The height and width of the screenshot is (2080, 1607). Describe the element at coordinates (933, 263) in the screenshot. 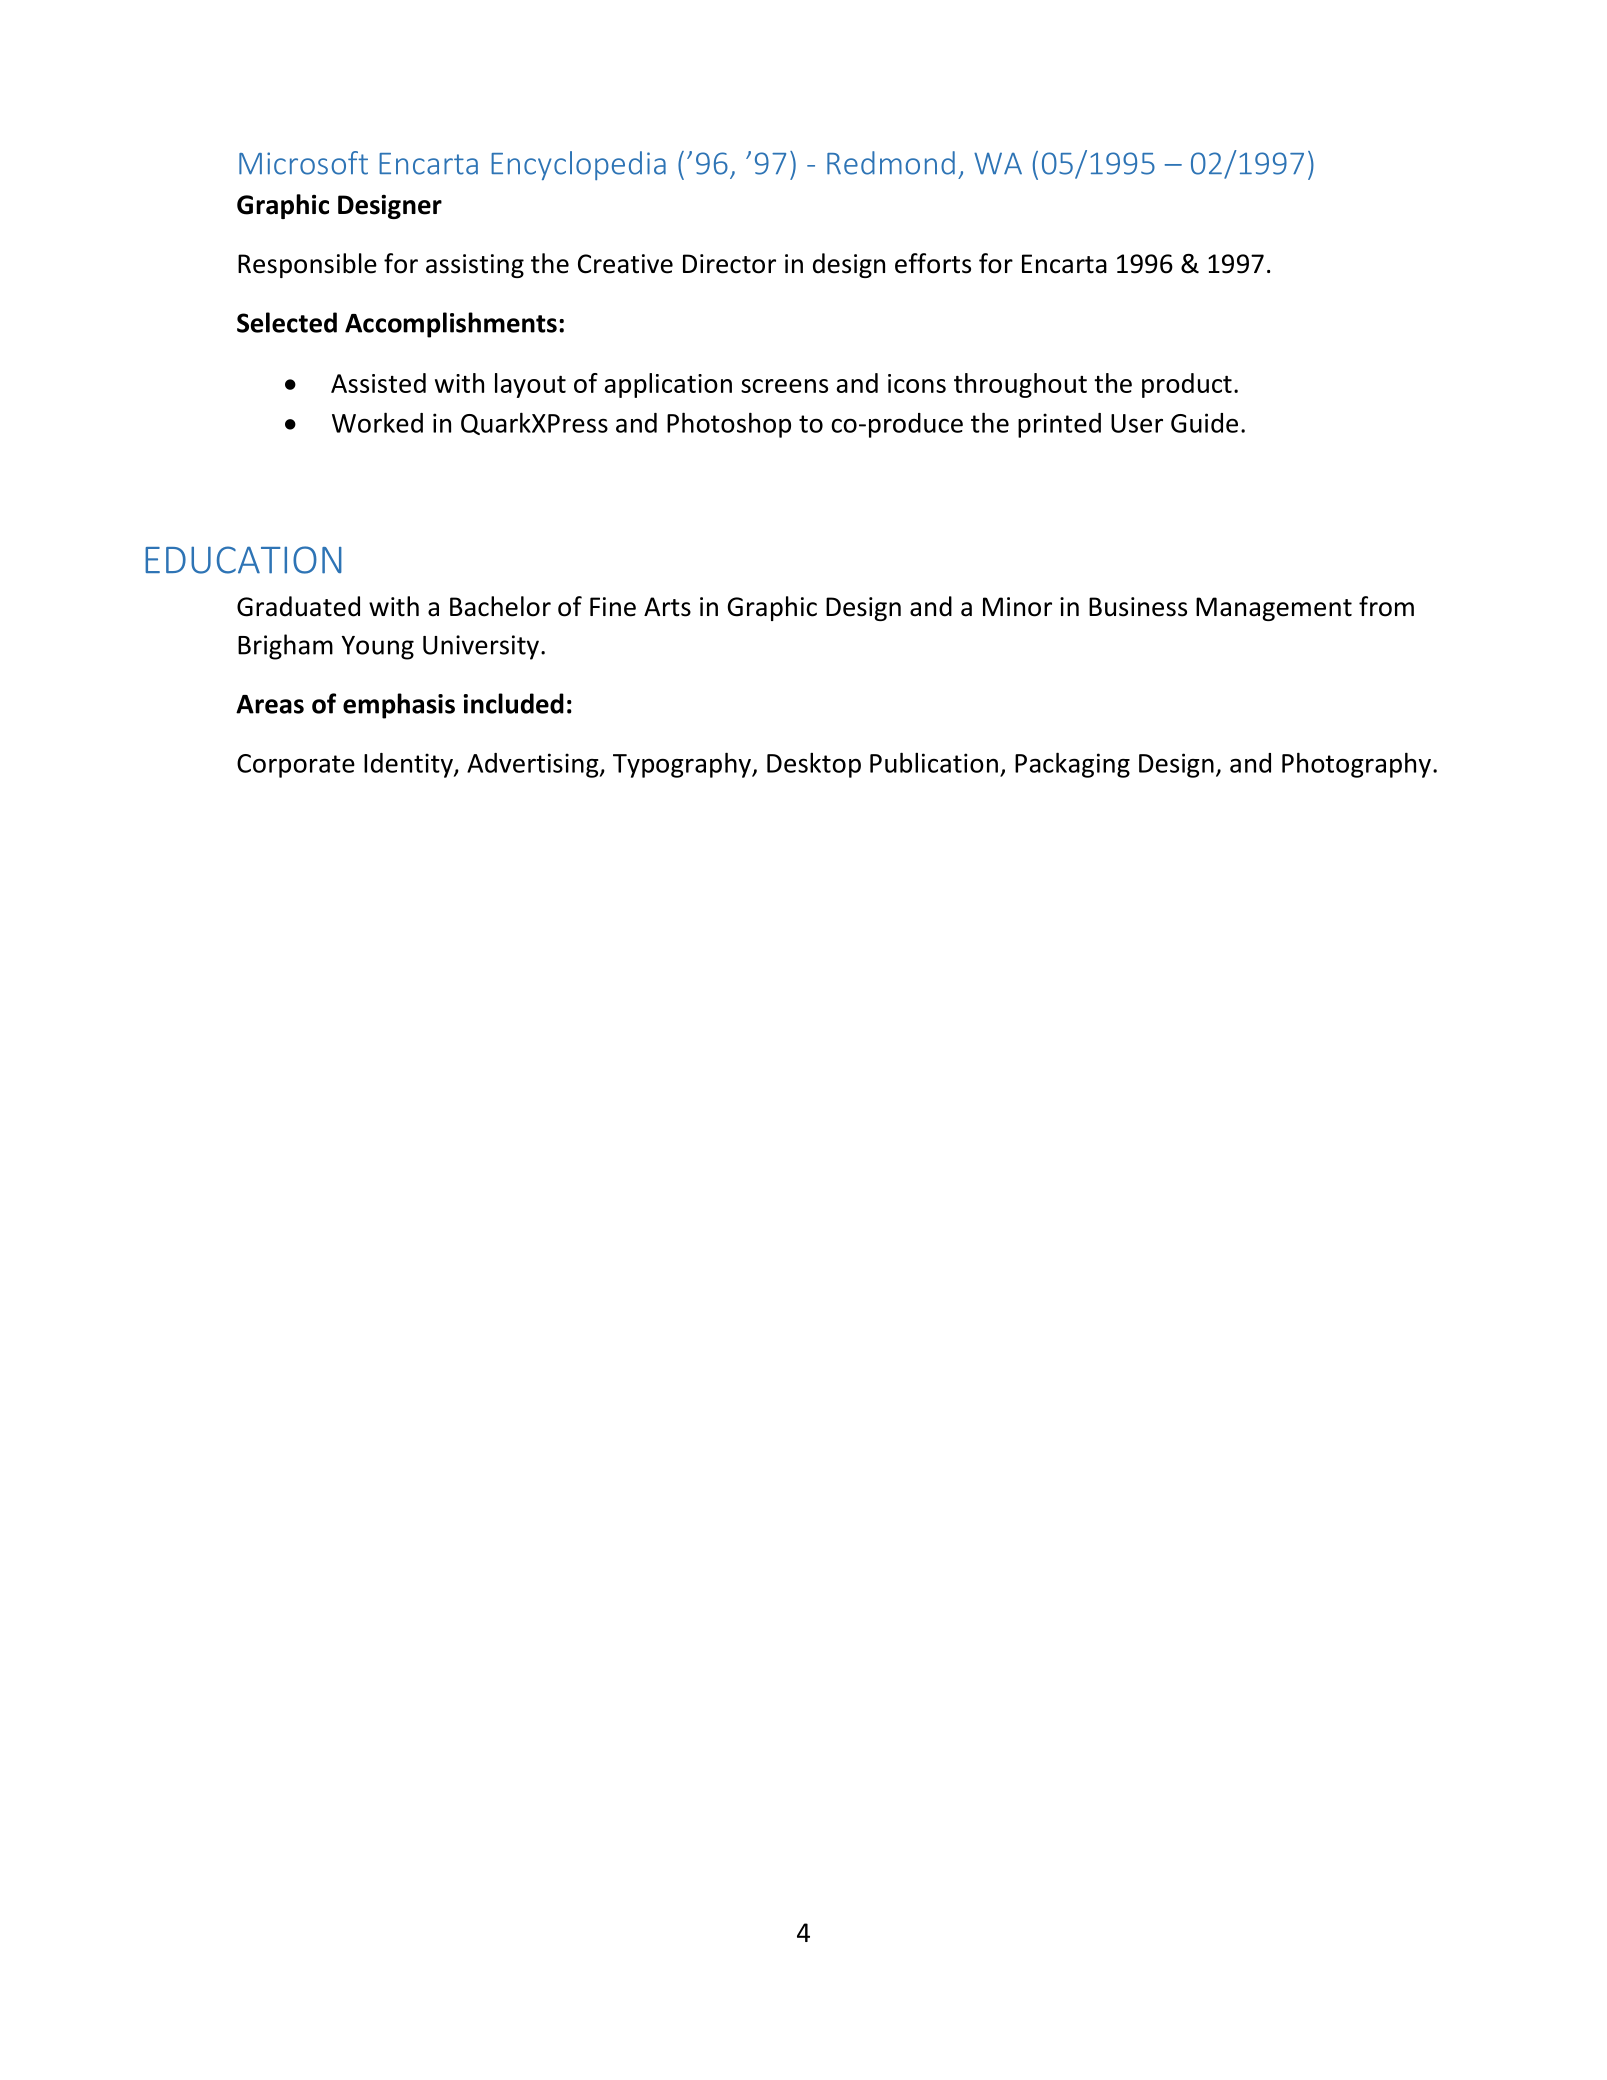

I see `efforts` at that location.
